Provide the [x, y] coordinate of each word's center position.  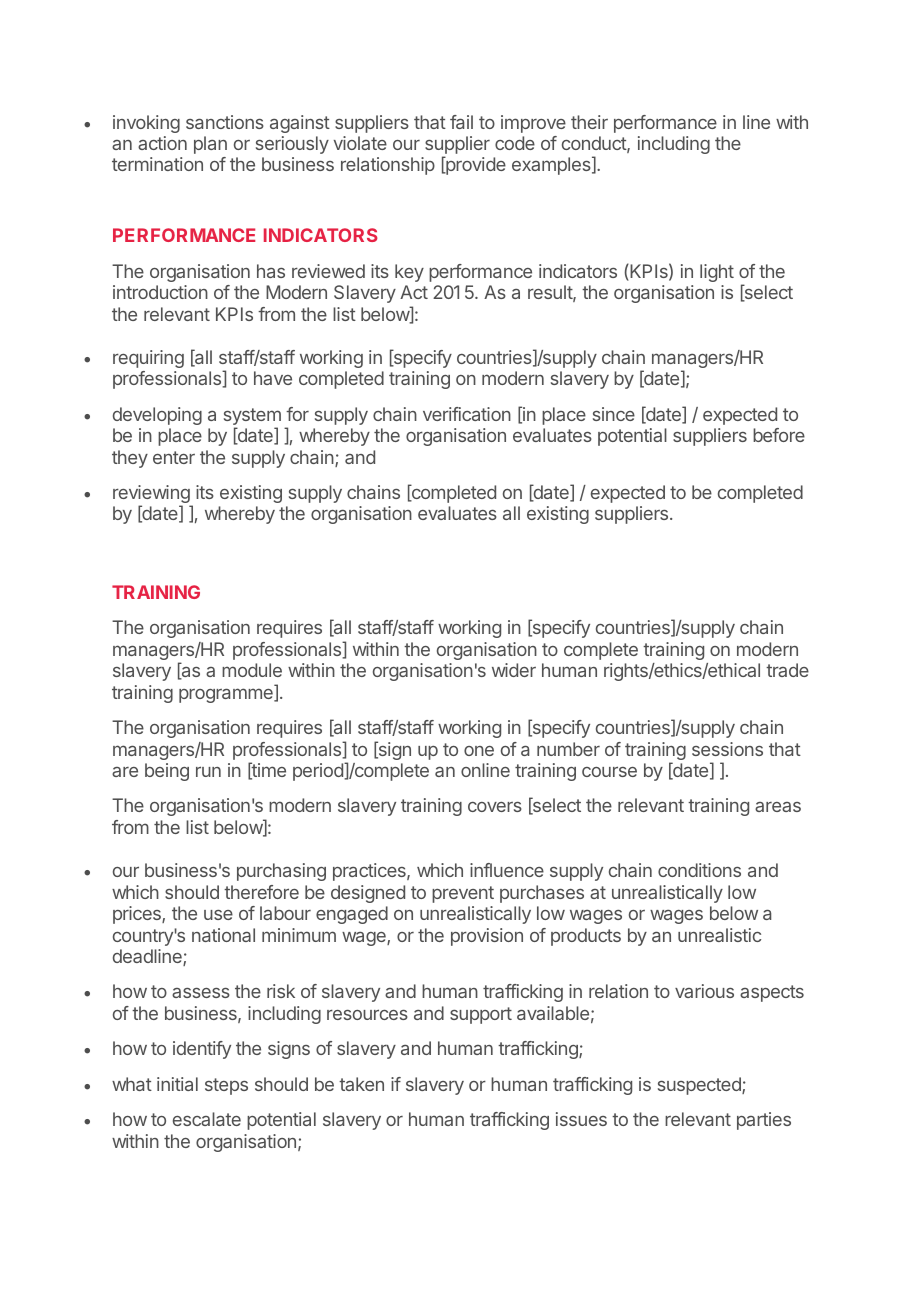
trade [787, 670]
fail [461, 122]
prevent [463, 894]
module [252, 670]
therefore [261, 892]
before [779, 435]
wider [514, 670]
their [589, 122]
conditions [699, 870]
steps [226, 1086]
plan [210, 145]
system [252, 418]
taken [361, 1084]
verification [467, 414]
